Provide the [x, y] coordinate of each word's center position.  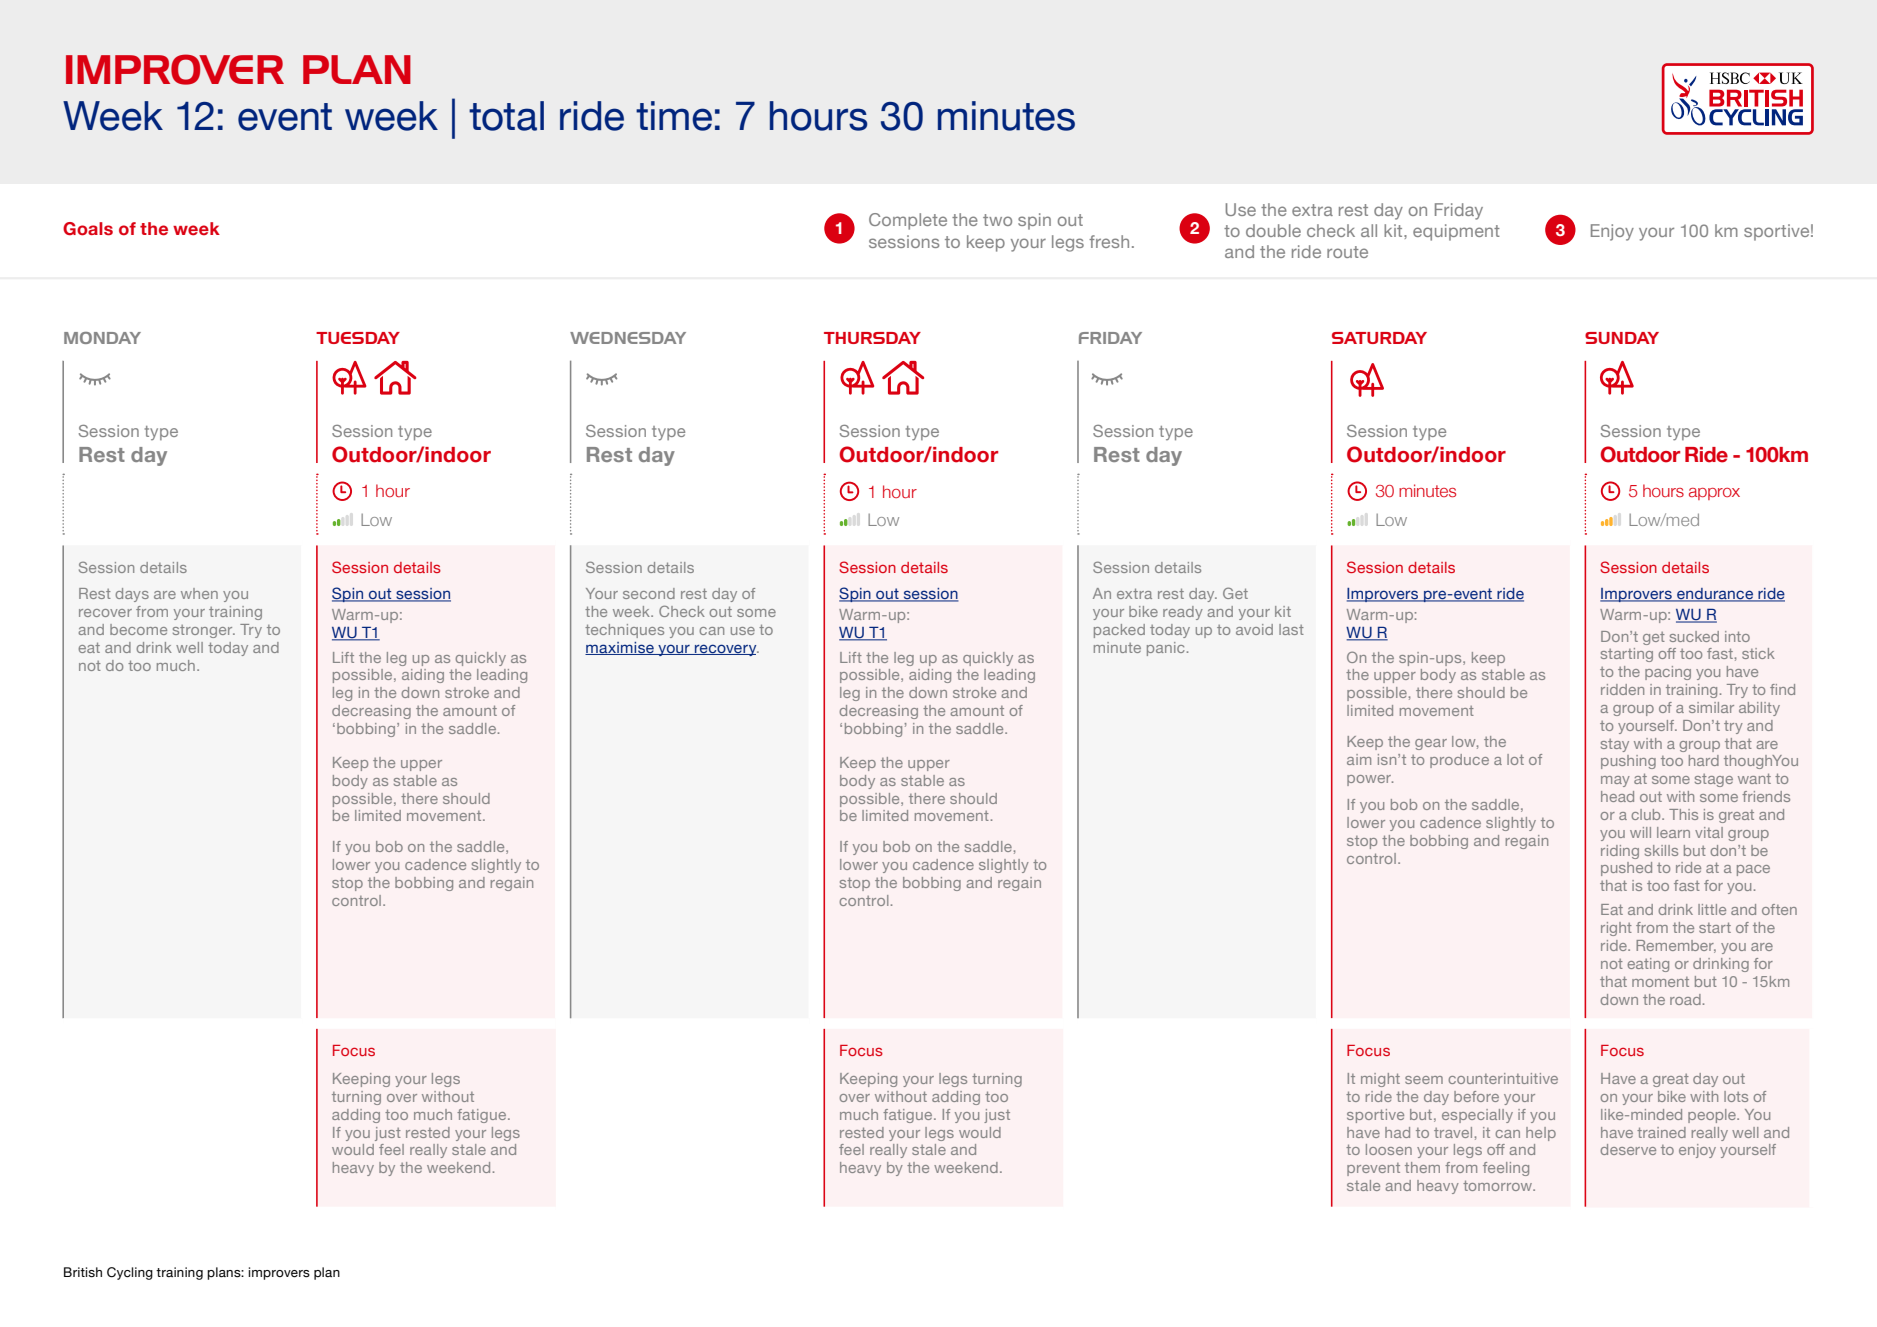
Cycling [130, 1273]
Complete [908, 221]
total [506, 116]
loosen [1389, 1149]
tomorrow [1499, 1185]
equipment [1456, 232]
